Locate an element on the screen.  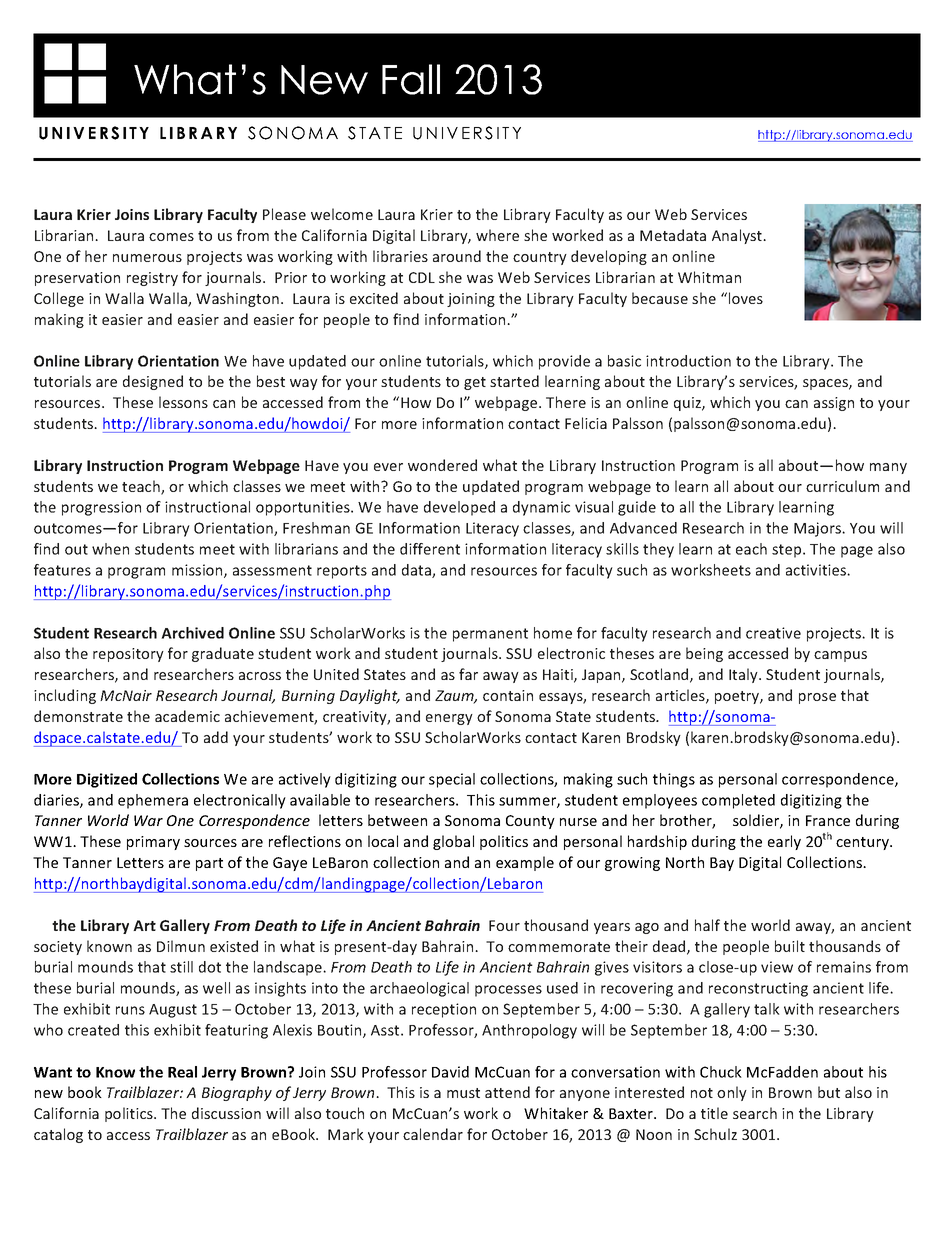
Analyst is located at coordinates (738, 236).
